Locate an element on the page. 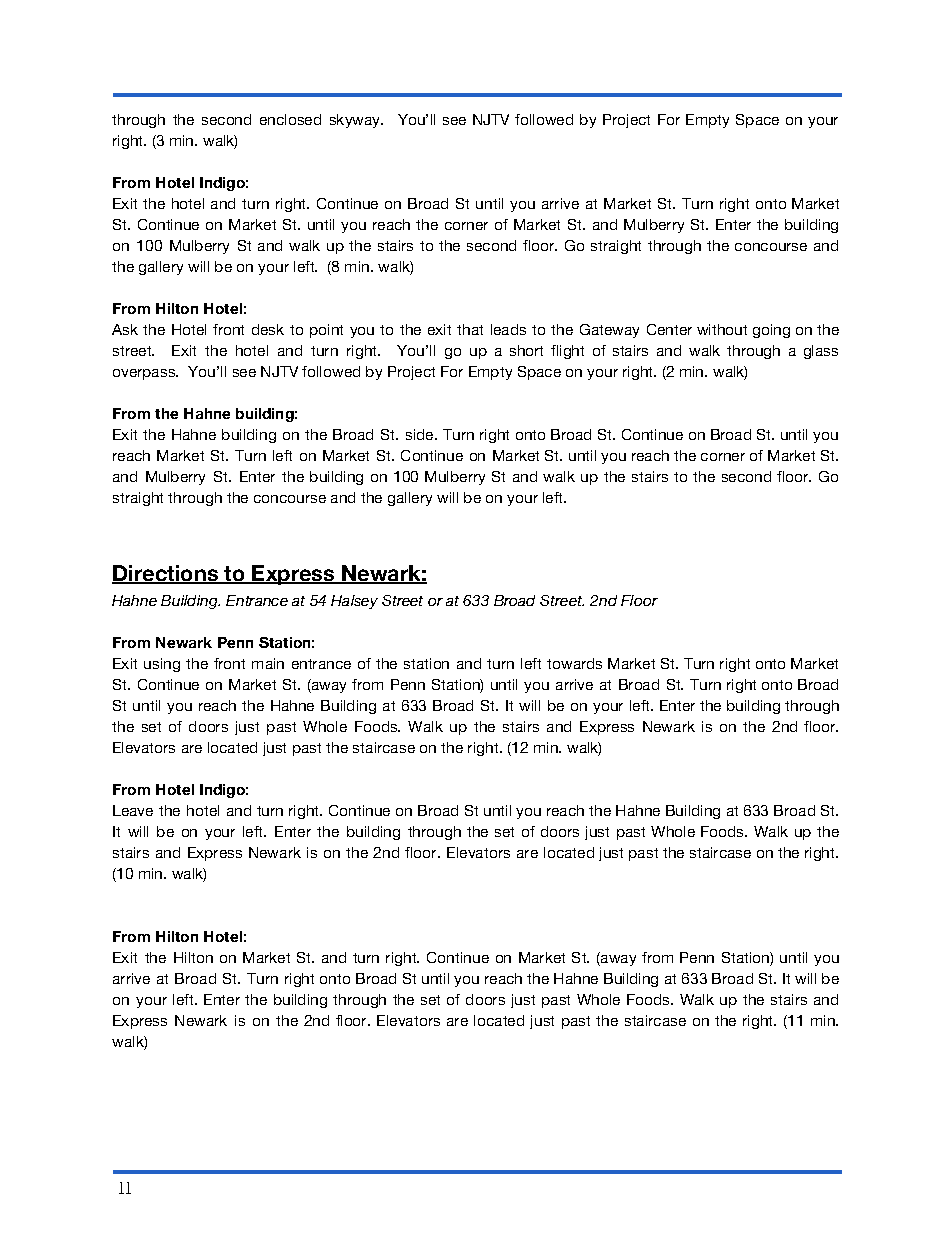  using is located at coordinates (162, 665).
